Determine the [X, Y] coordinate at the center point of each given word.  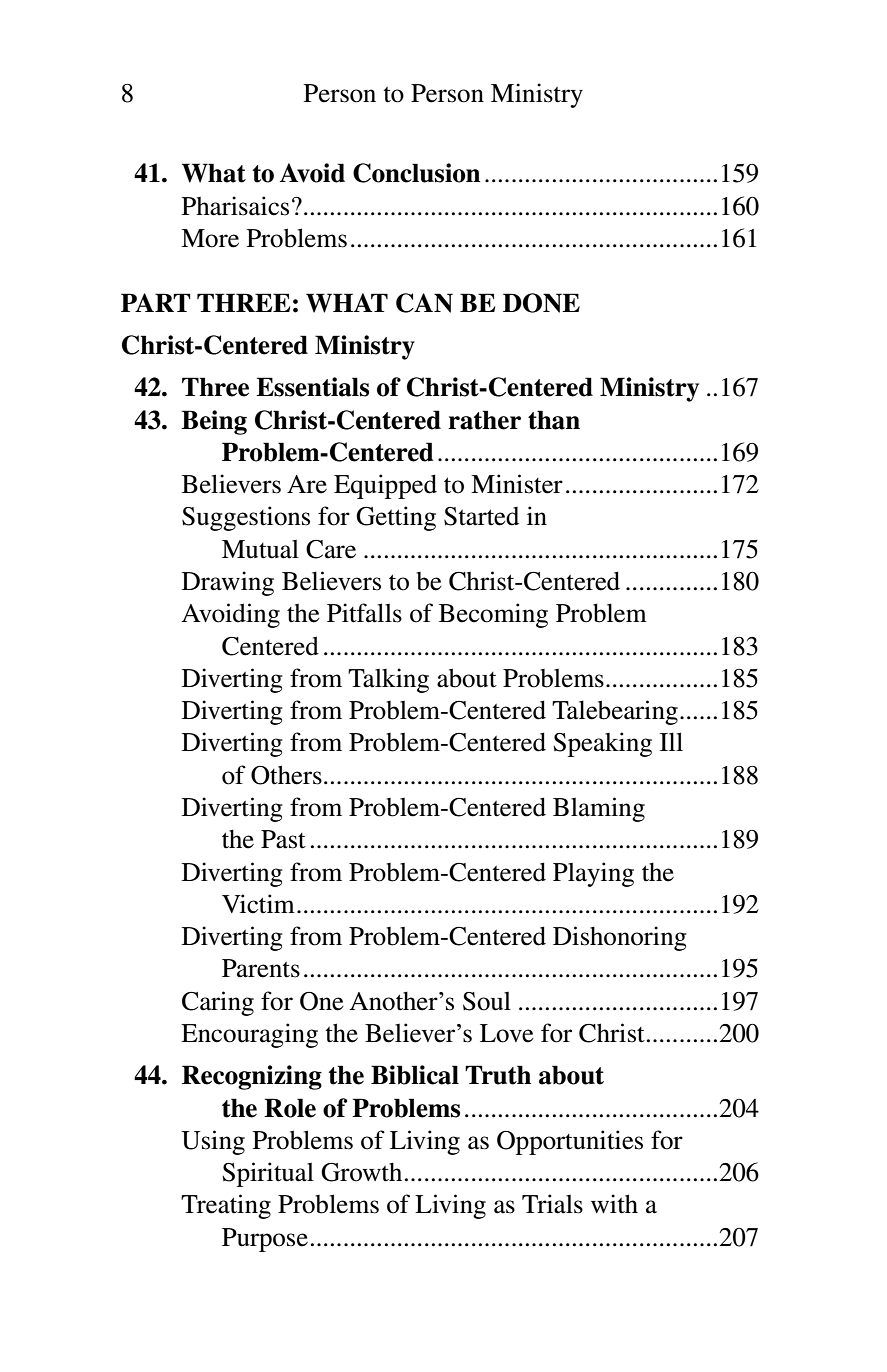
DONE [541, 303]
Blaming [599, 809]
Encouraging [249, 1035]
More [210, 238]
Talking [388, 680]
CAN [424, 303]
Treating [226, 1206]
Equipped [385, 486]
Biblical [415, 1075]
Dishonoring [620, 938]
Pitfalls [364, 613]
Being [214, 422]
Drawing [228, 583]
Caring [218, 1003]
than [554, 420]
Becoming [493, 615]
